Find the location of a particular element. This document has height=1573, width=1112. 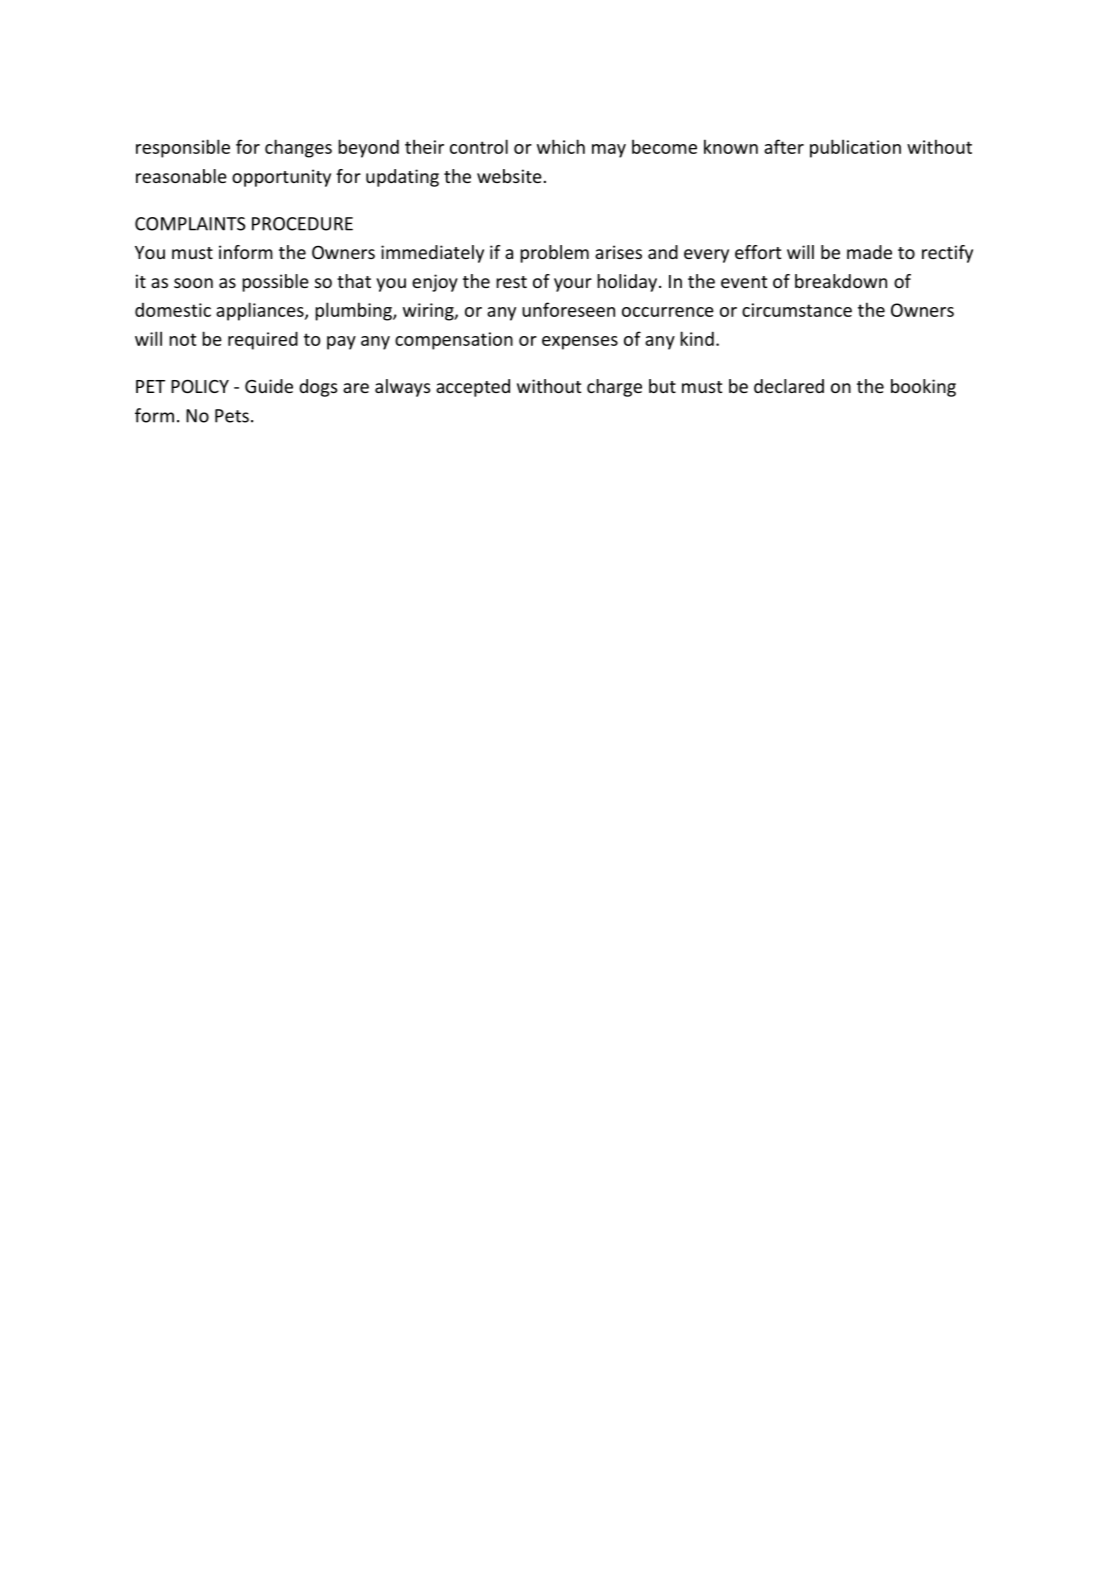

appliances is located at coordinates (261, 311).
